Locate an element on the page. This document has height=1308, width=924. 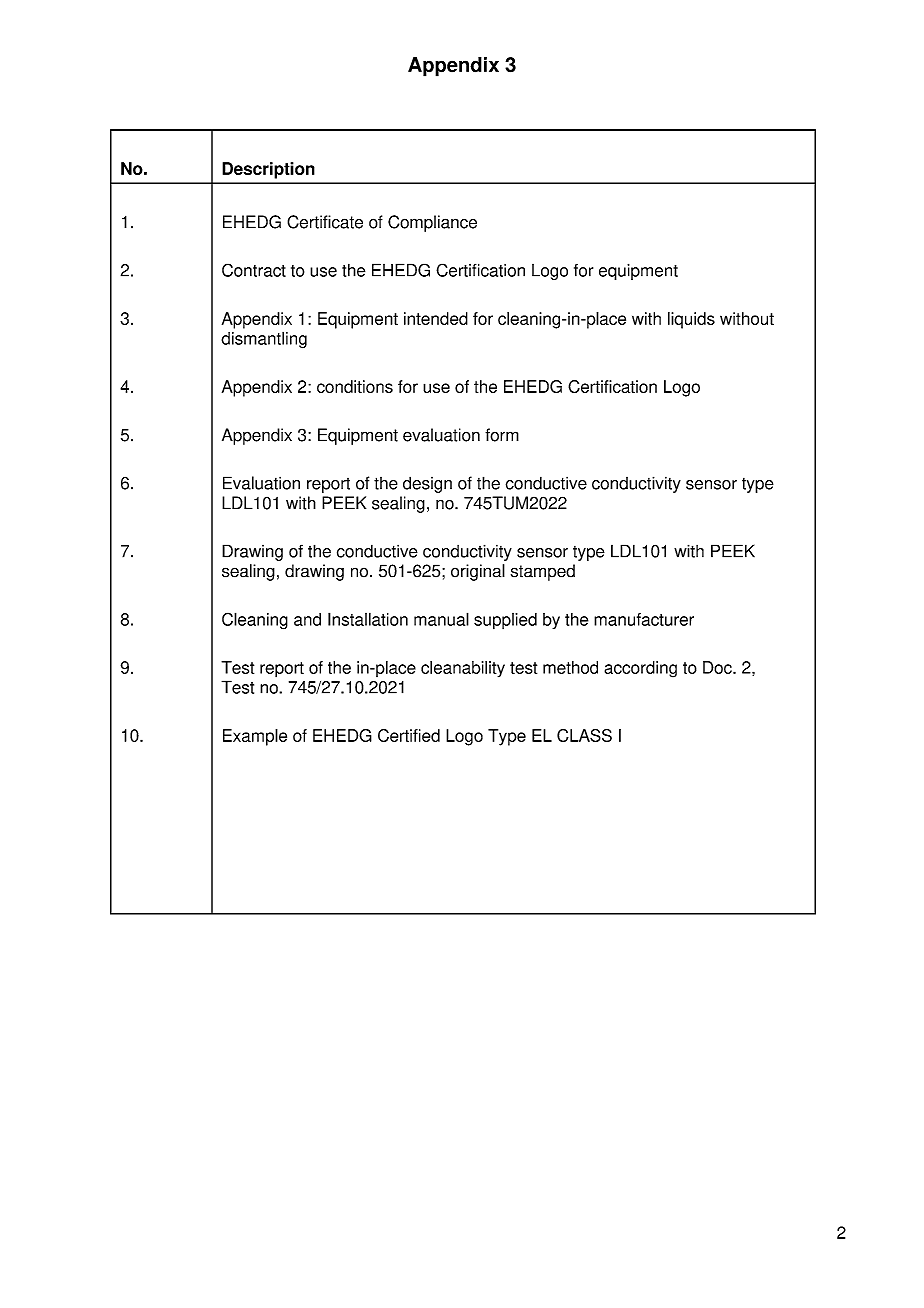
intended is located at coordinates (436, 318).
